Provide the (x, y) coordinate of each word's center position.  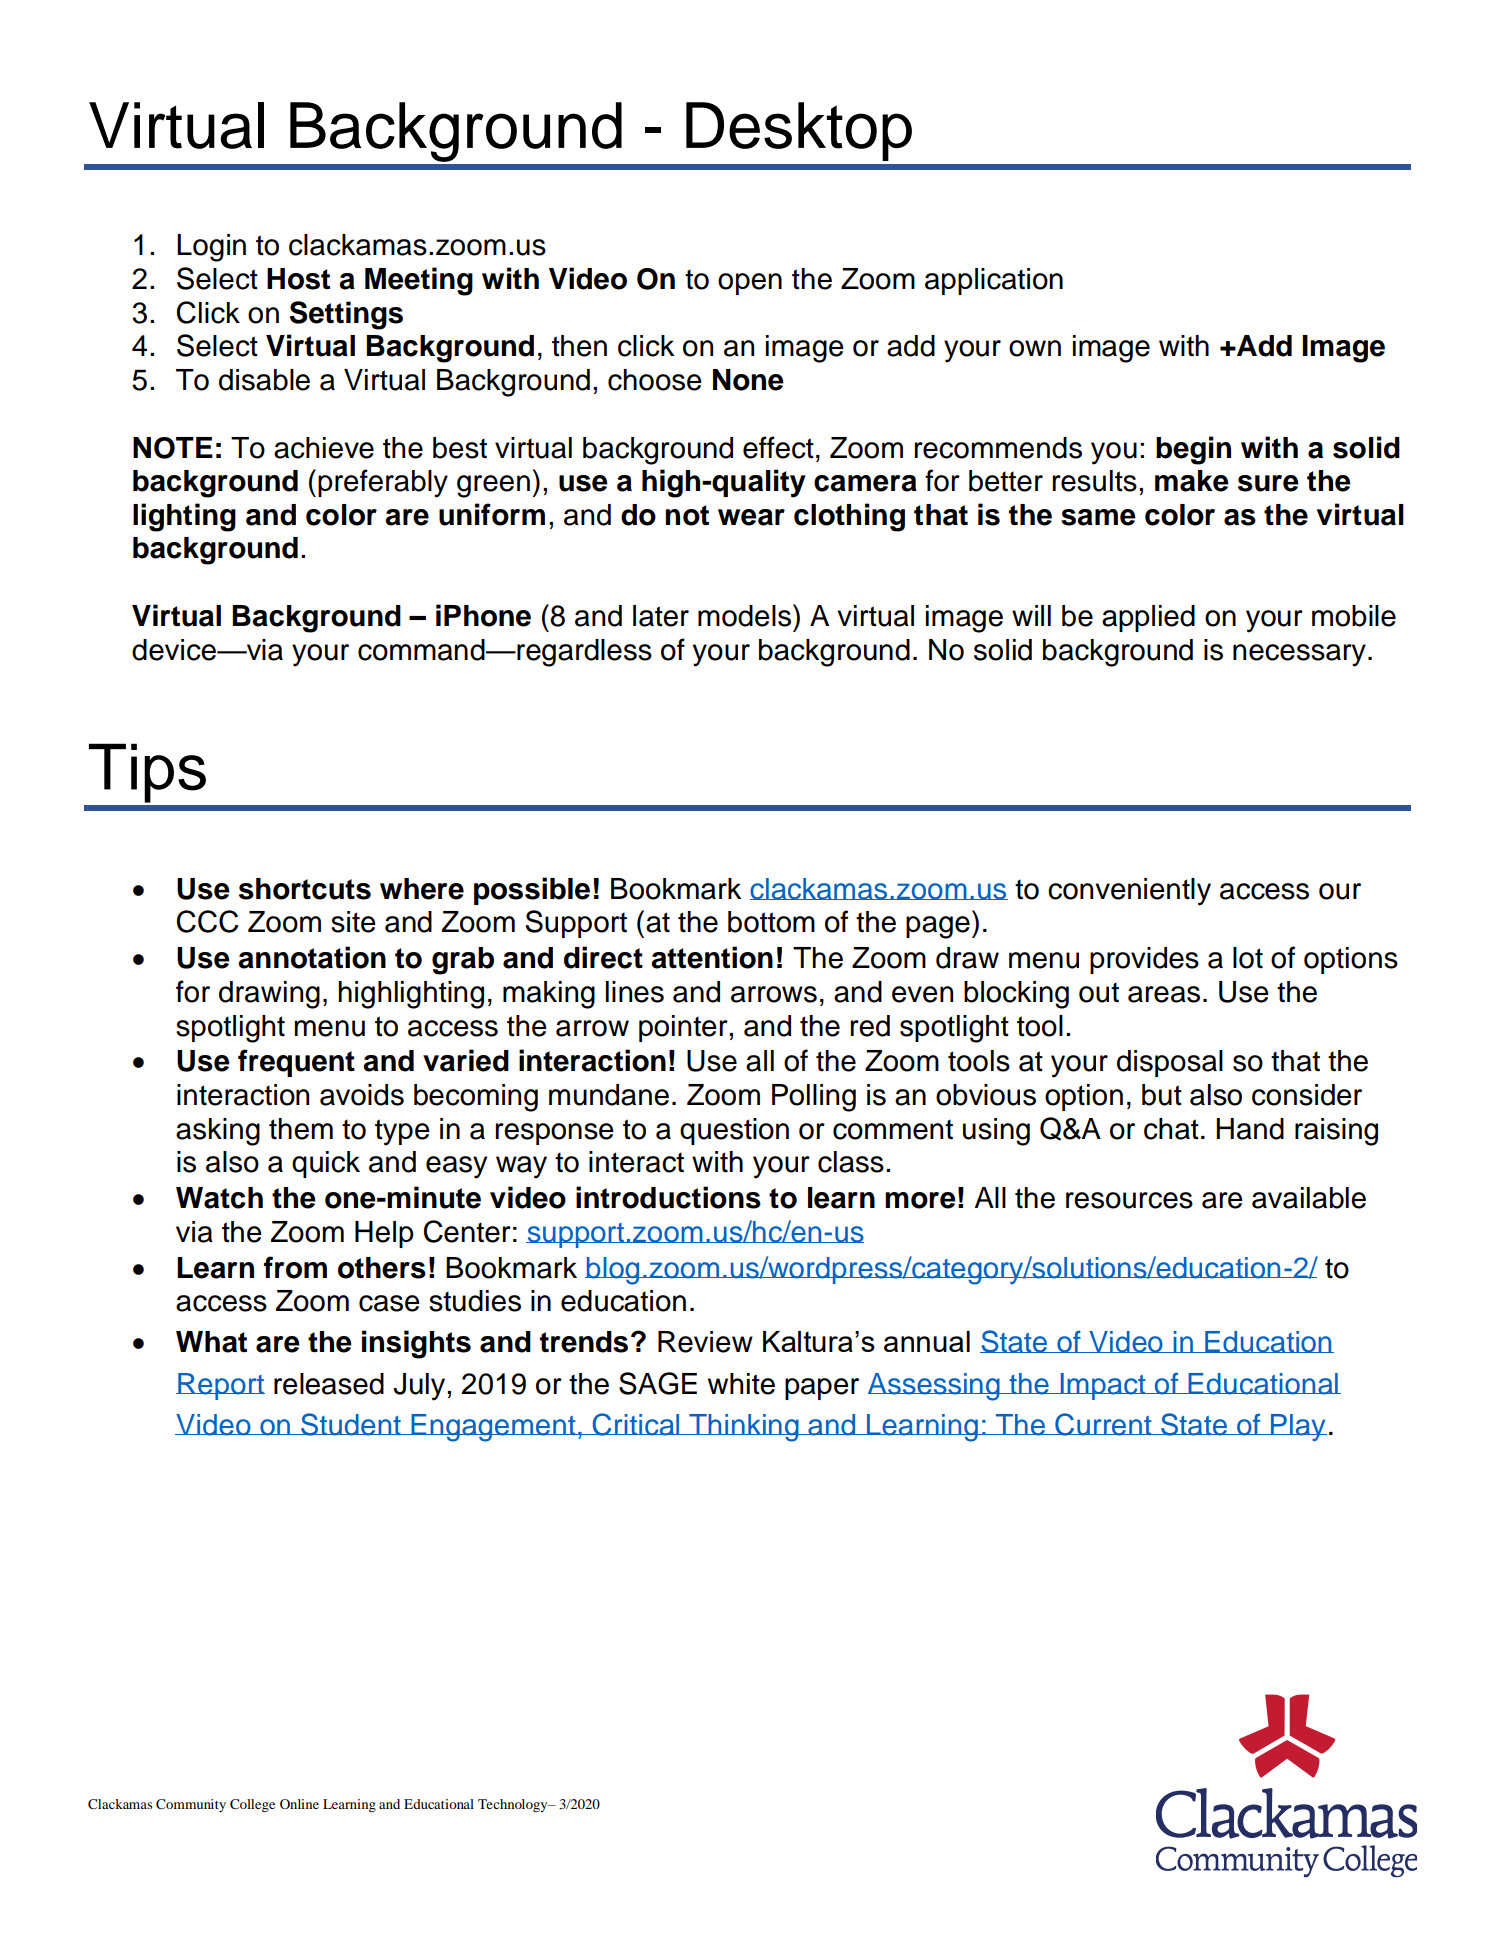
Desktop (799, 131)
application (994, 281)
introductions (668, 1197)
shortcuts (305, 889)
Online (299, 1804)
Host (298, 279)
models (746, 615)
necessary (1299, 655)
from (295, 1267)
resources (1129, 1200)
